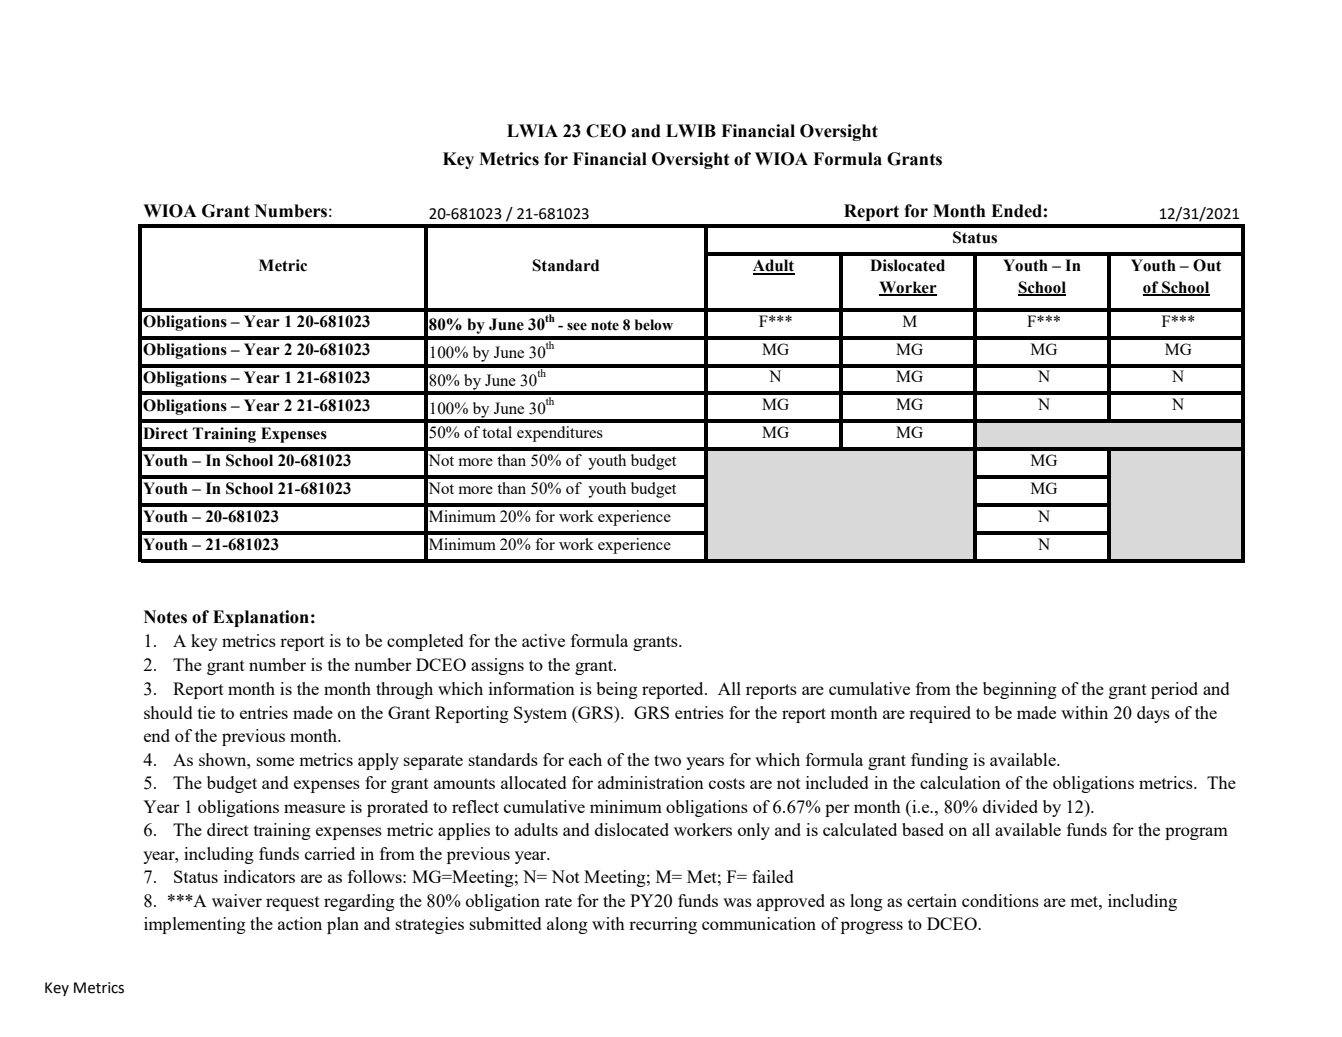  Describe the element at coordinates (654, 325) in the document. I see `below` at that location.
